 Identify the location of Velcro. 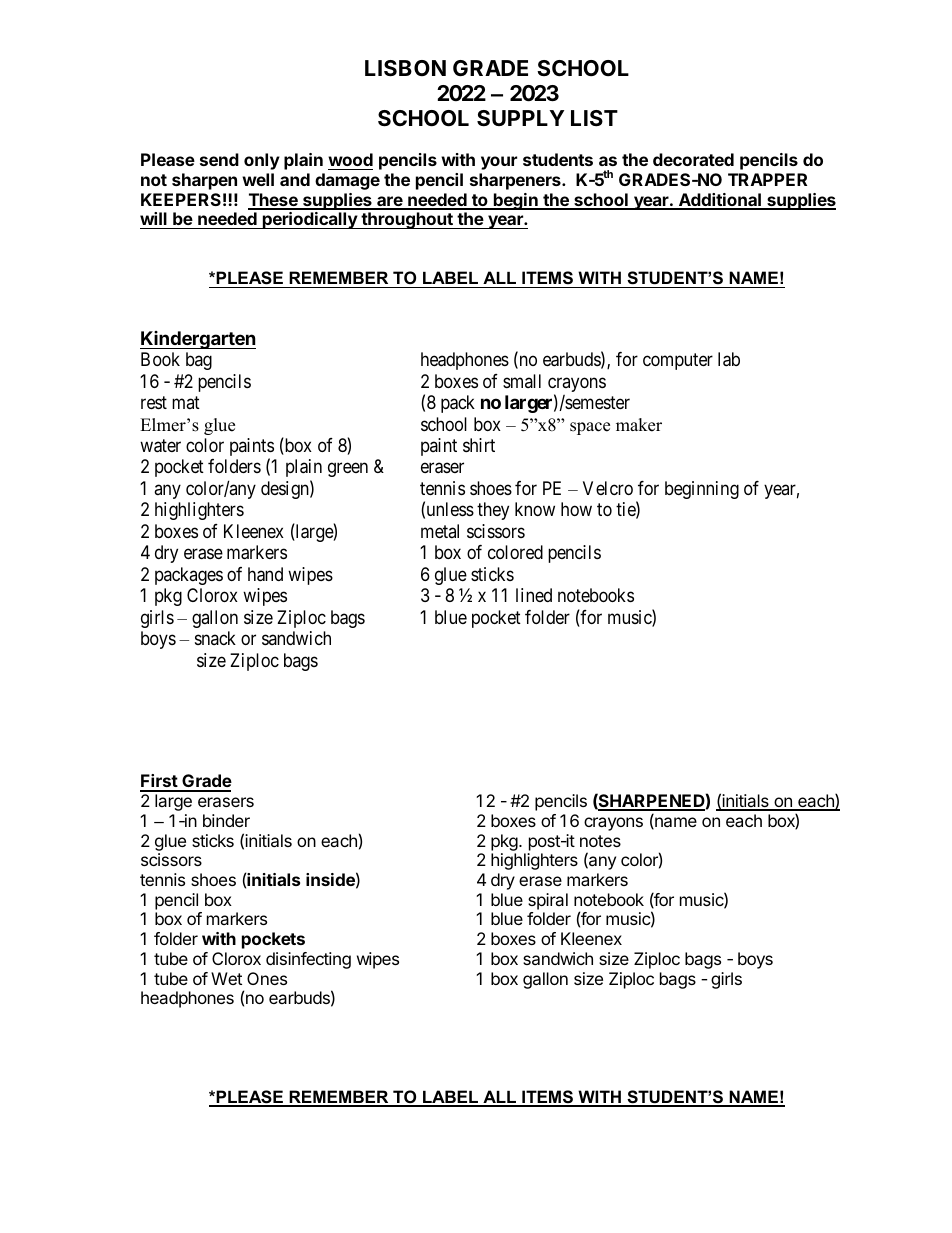
(608, 488).
